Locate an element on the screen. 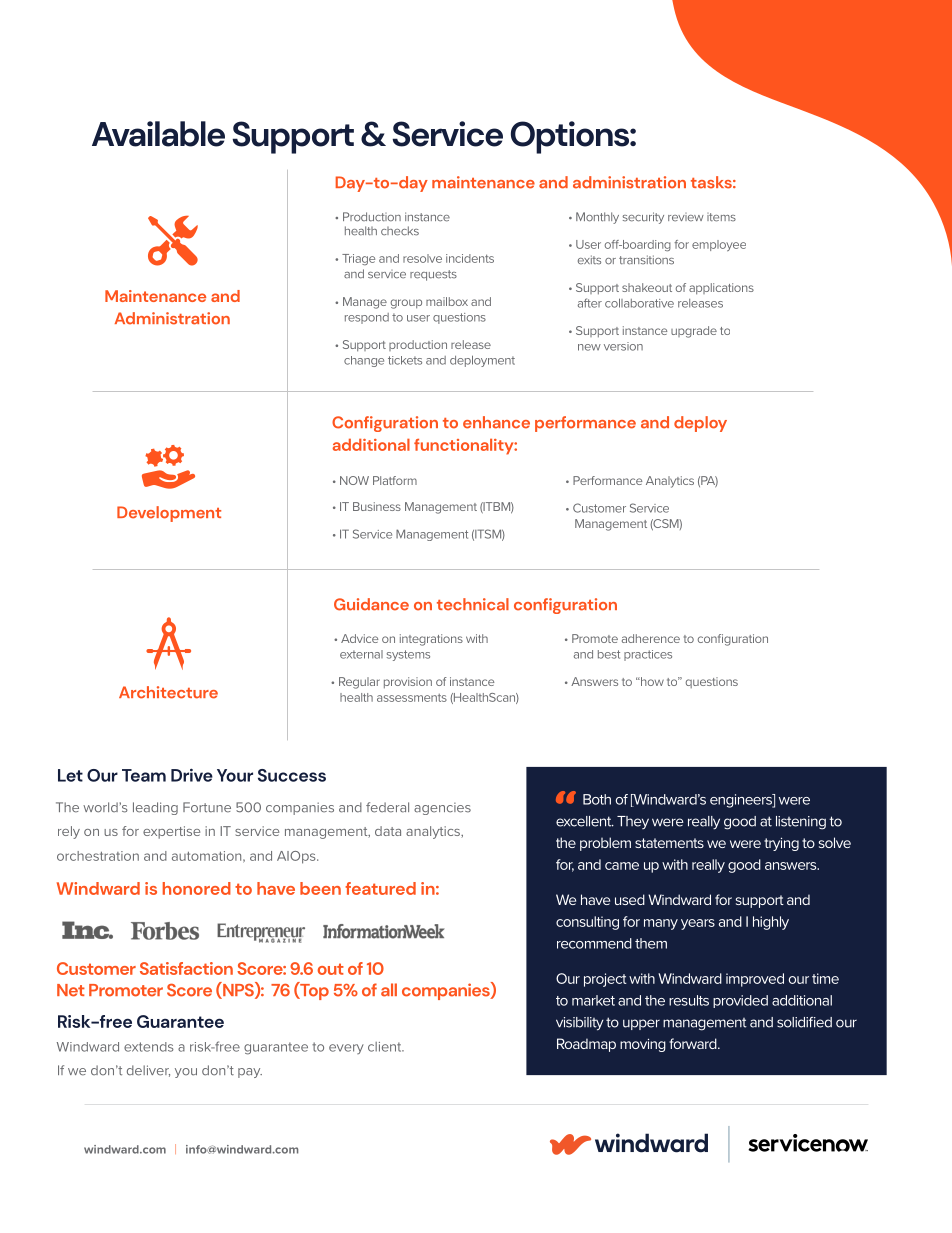 Image resolution: width=952 pixels, height=1233 pixels. adherence is located at coordinates (651, 638).
